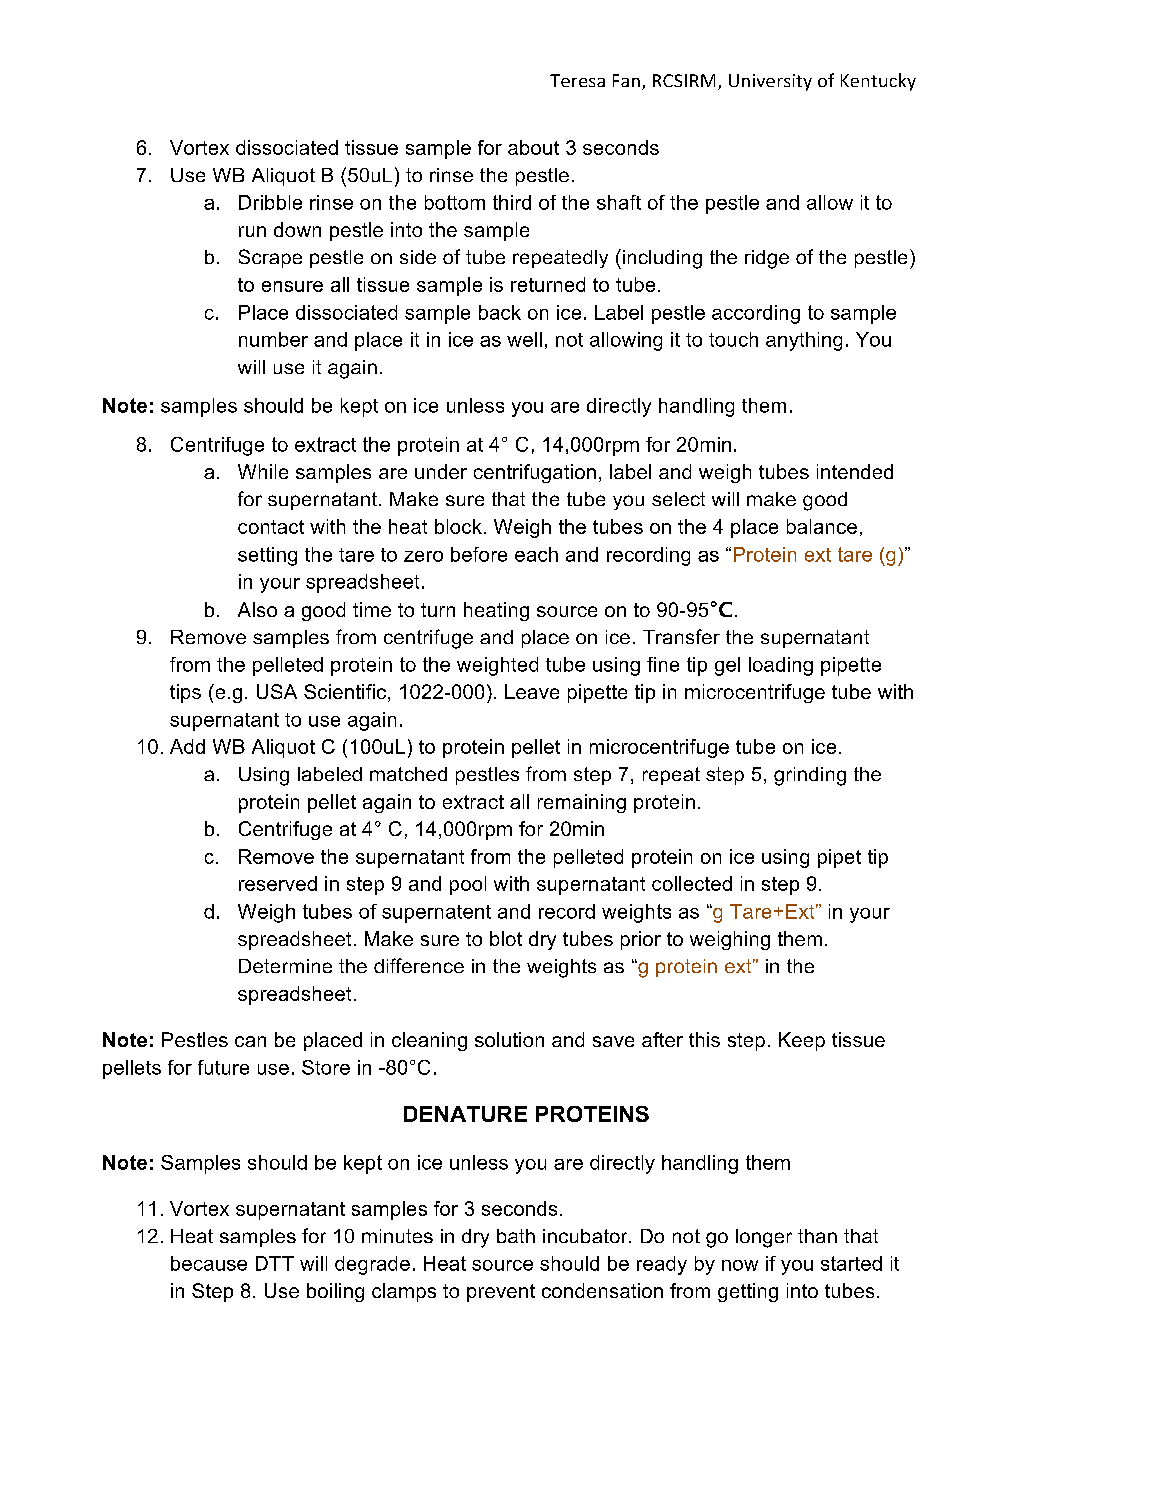 The image size is (1154, 1493). What do you see at coordinates (209, 1263) in the screenshot?
I see `because` at bounding box center [209, 1263].
